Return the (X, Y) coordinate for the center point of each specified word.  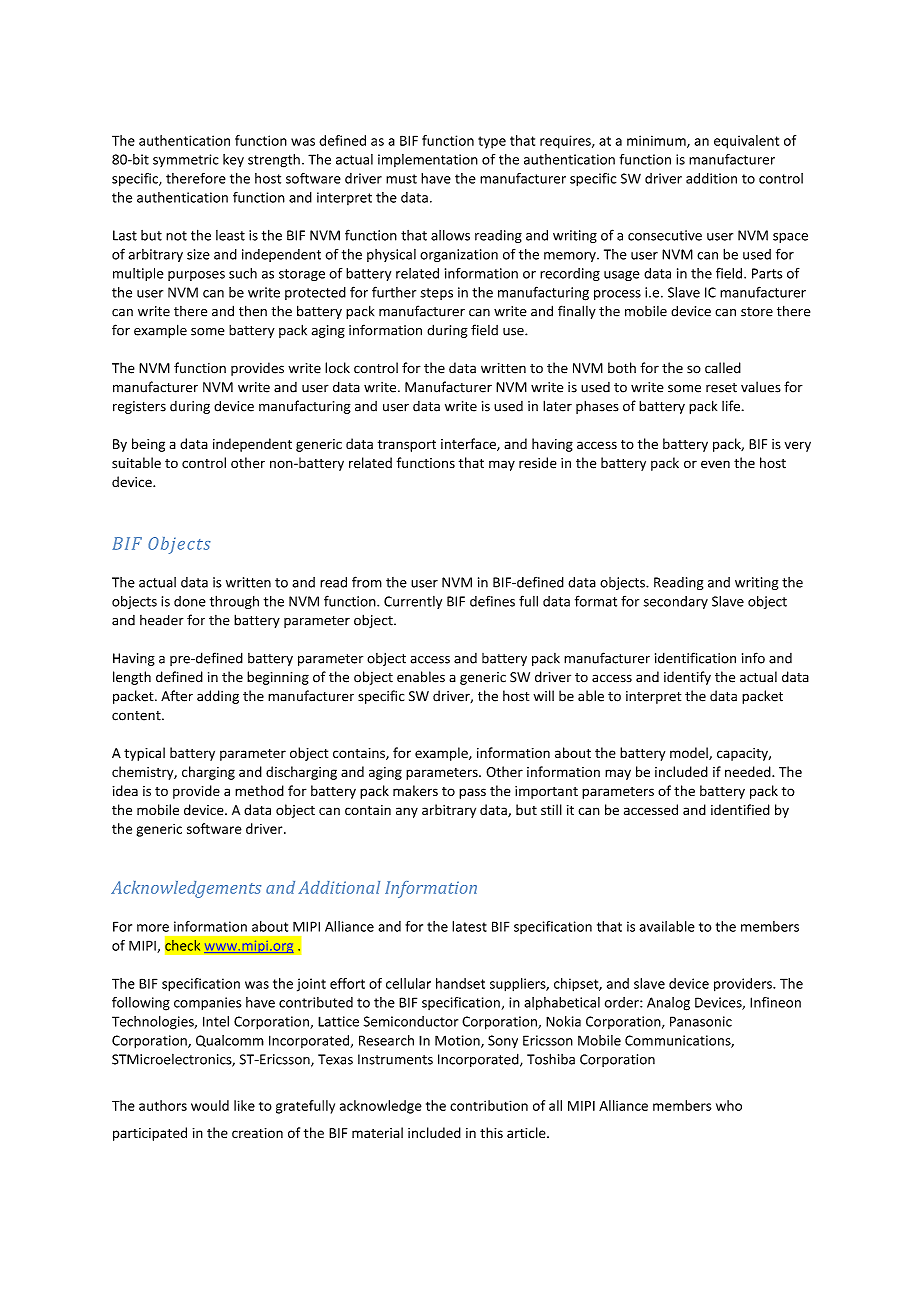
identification (695, 658)
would (210, 1105)
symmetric (186, 160)
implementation (428, 160)
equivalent (746, 142)
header (162, 620)
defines (492, 601)
